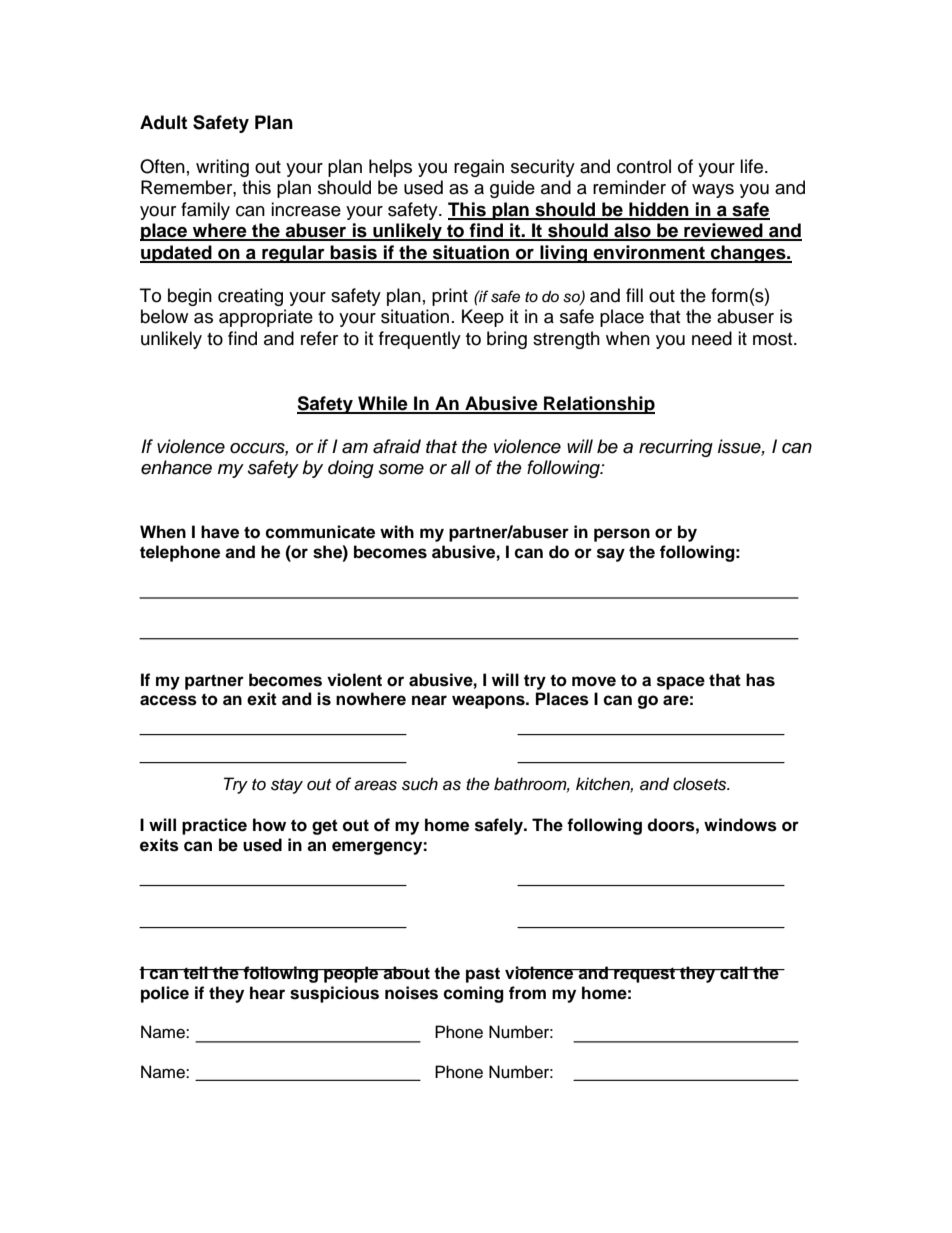 Image resolution: width=952 pixels, height=1233 pixels. Describe the element at coordinates (479, 168) in the screenshot. I see `regain` at that location.
